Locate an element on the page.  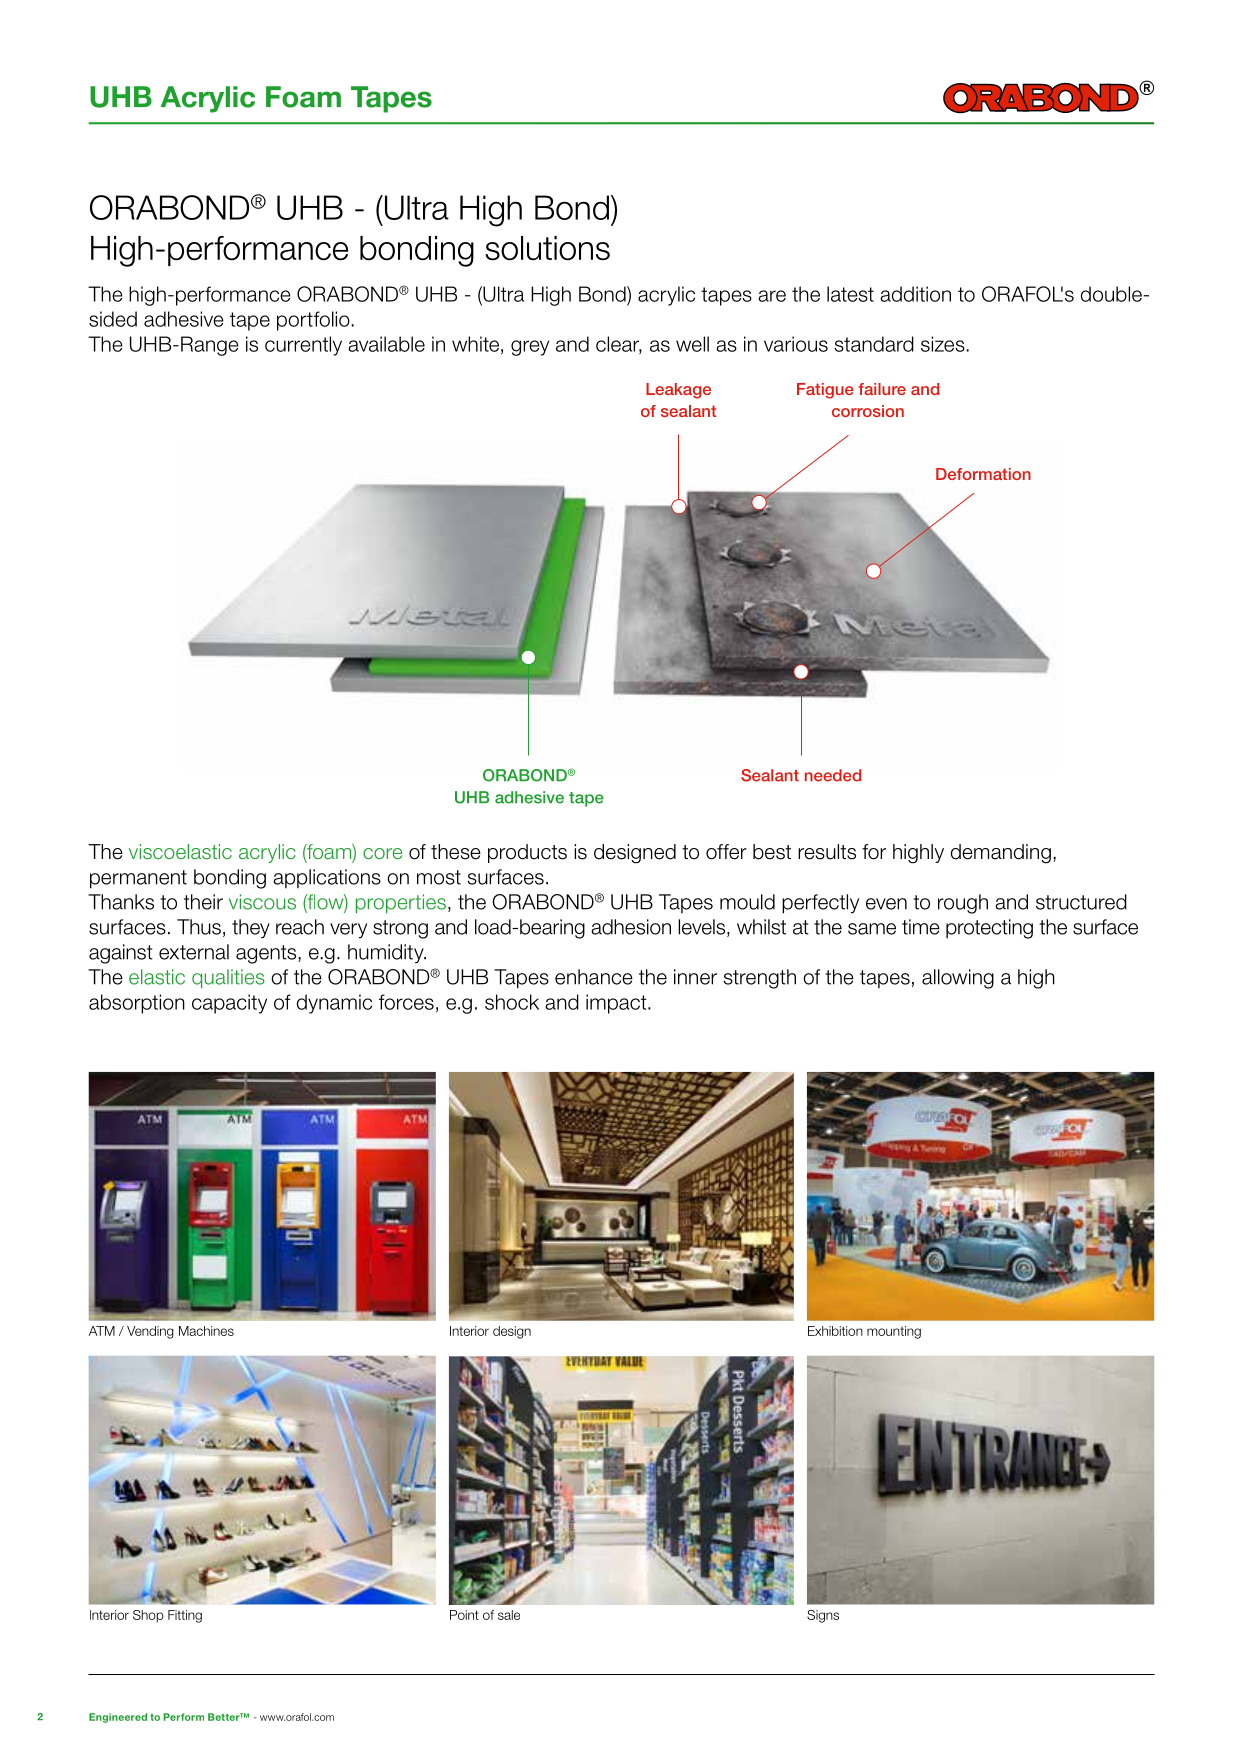
needed is located at coordinates (833, 775).
